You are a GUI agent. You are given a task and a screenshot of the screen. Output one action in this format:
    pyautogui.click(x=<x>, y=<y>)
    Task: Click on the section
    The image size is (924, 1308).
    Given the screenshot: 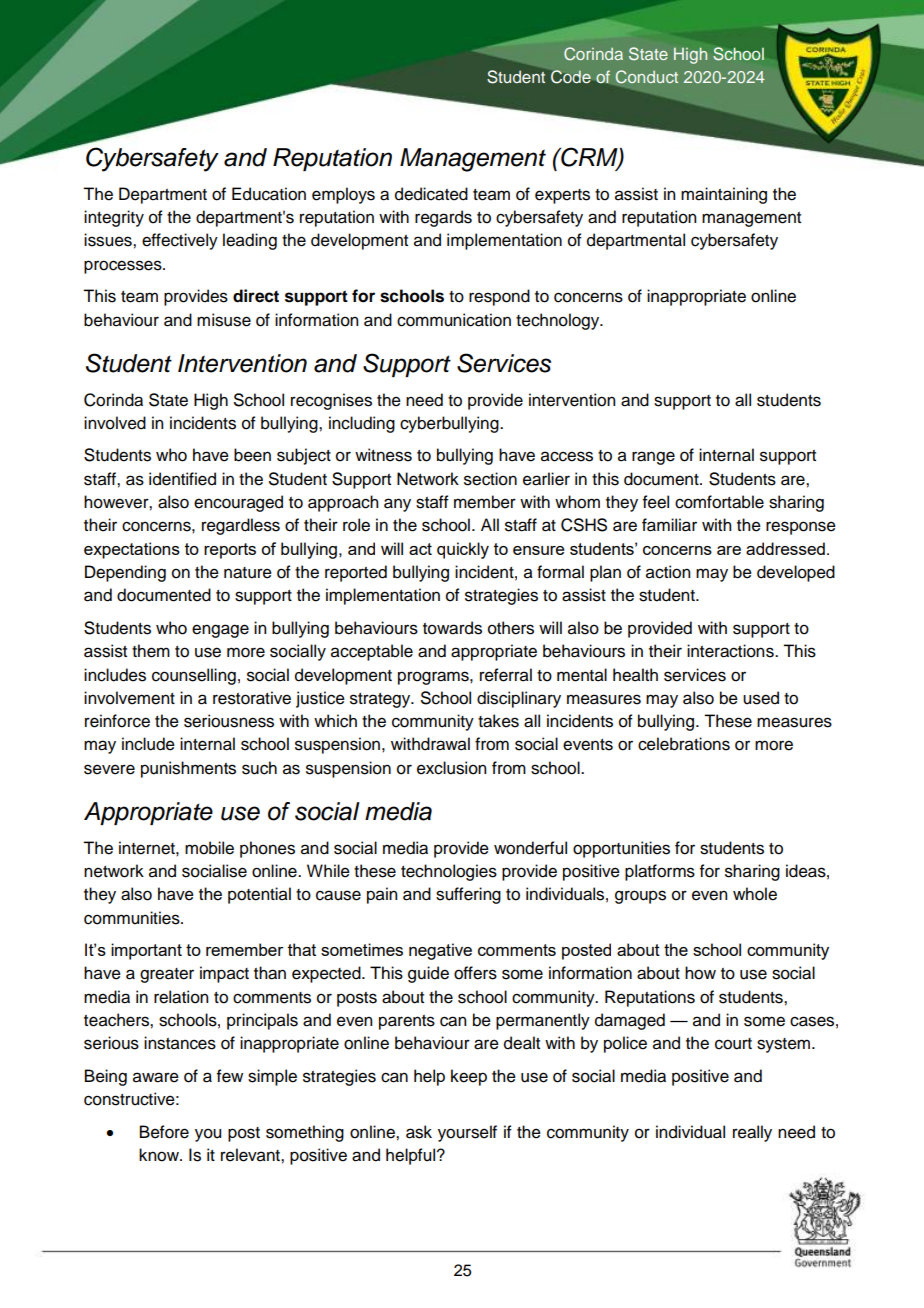 What is the action you would take?
    pyautogui.click(x=490, y=479)
